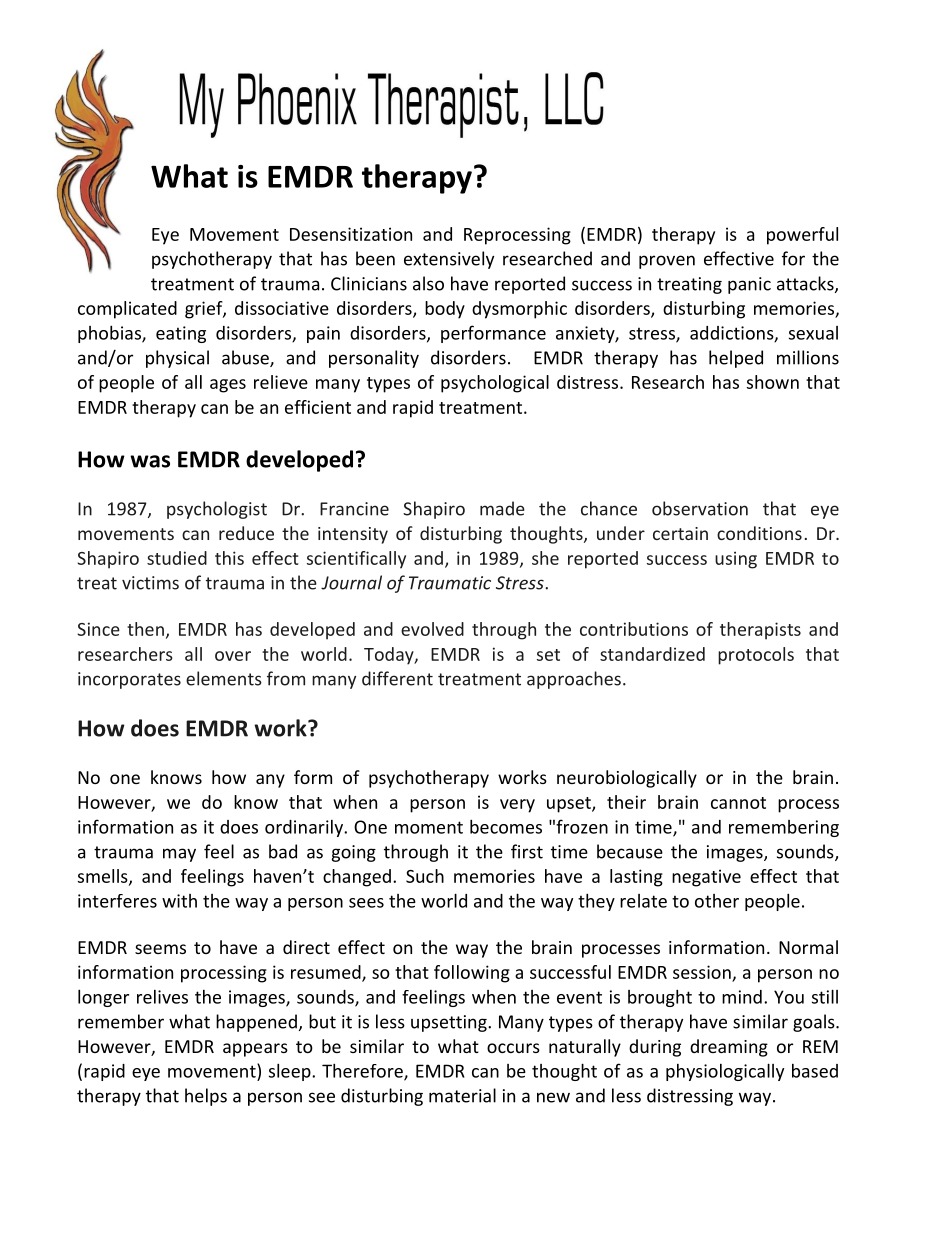 This image has width=952, height=1233. What do you see at coordinates (462, 1095) in the image?
I see `material` at bounding box center [462, 1095].
